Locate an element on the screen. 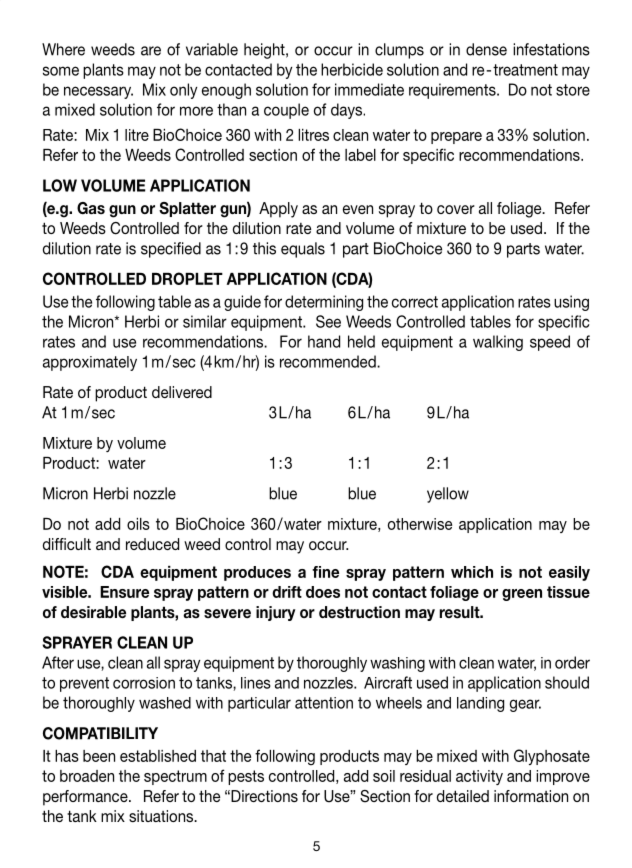 This screenshot has width=632, height=868. dense is located at coordinates (486, 49).
